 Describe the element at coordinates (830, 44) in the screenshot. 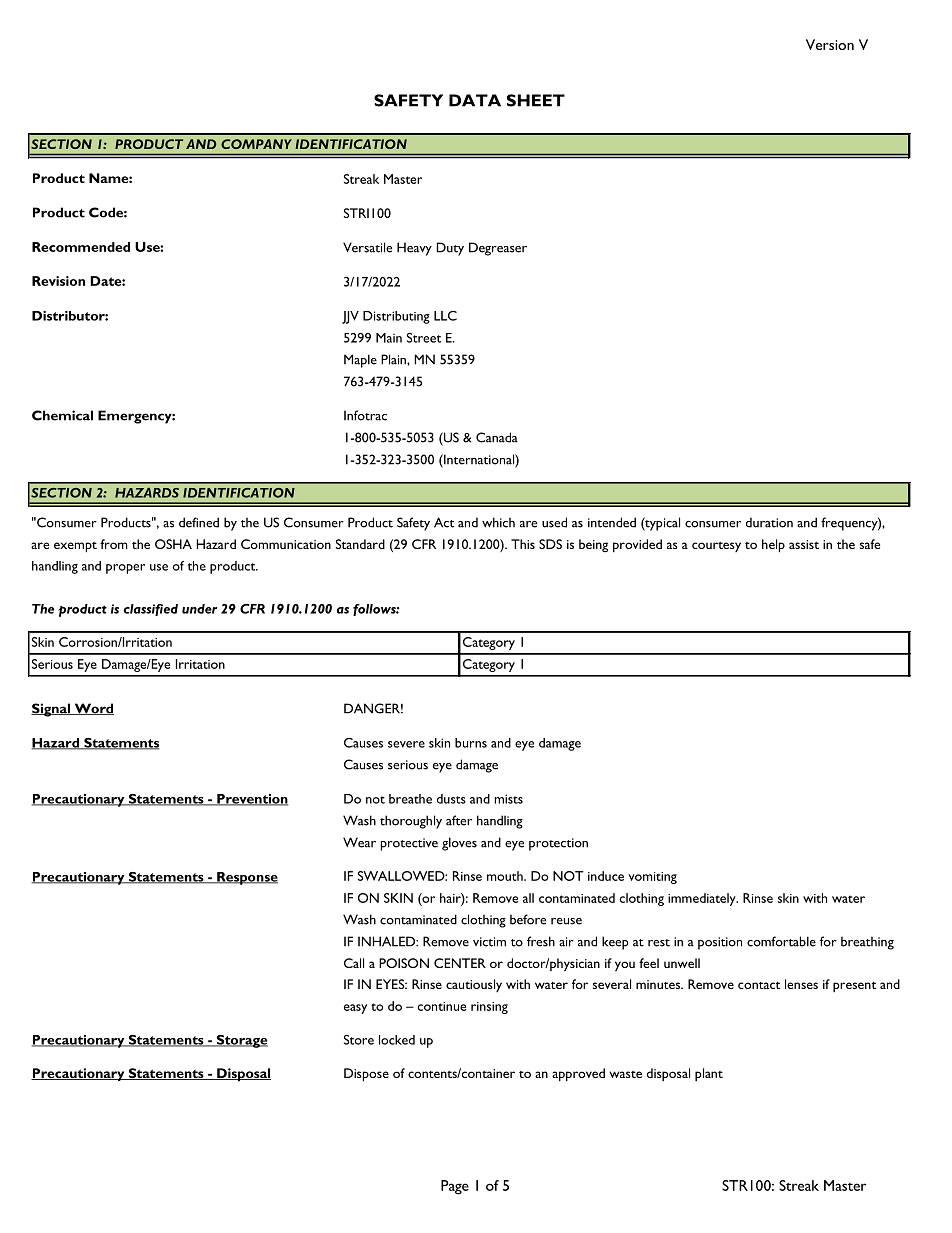

I see `Version` at that location.
